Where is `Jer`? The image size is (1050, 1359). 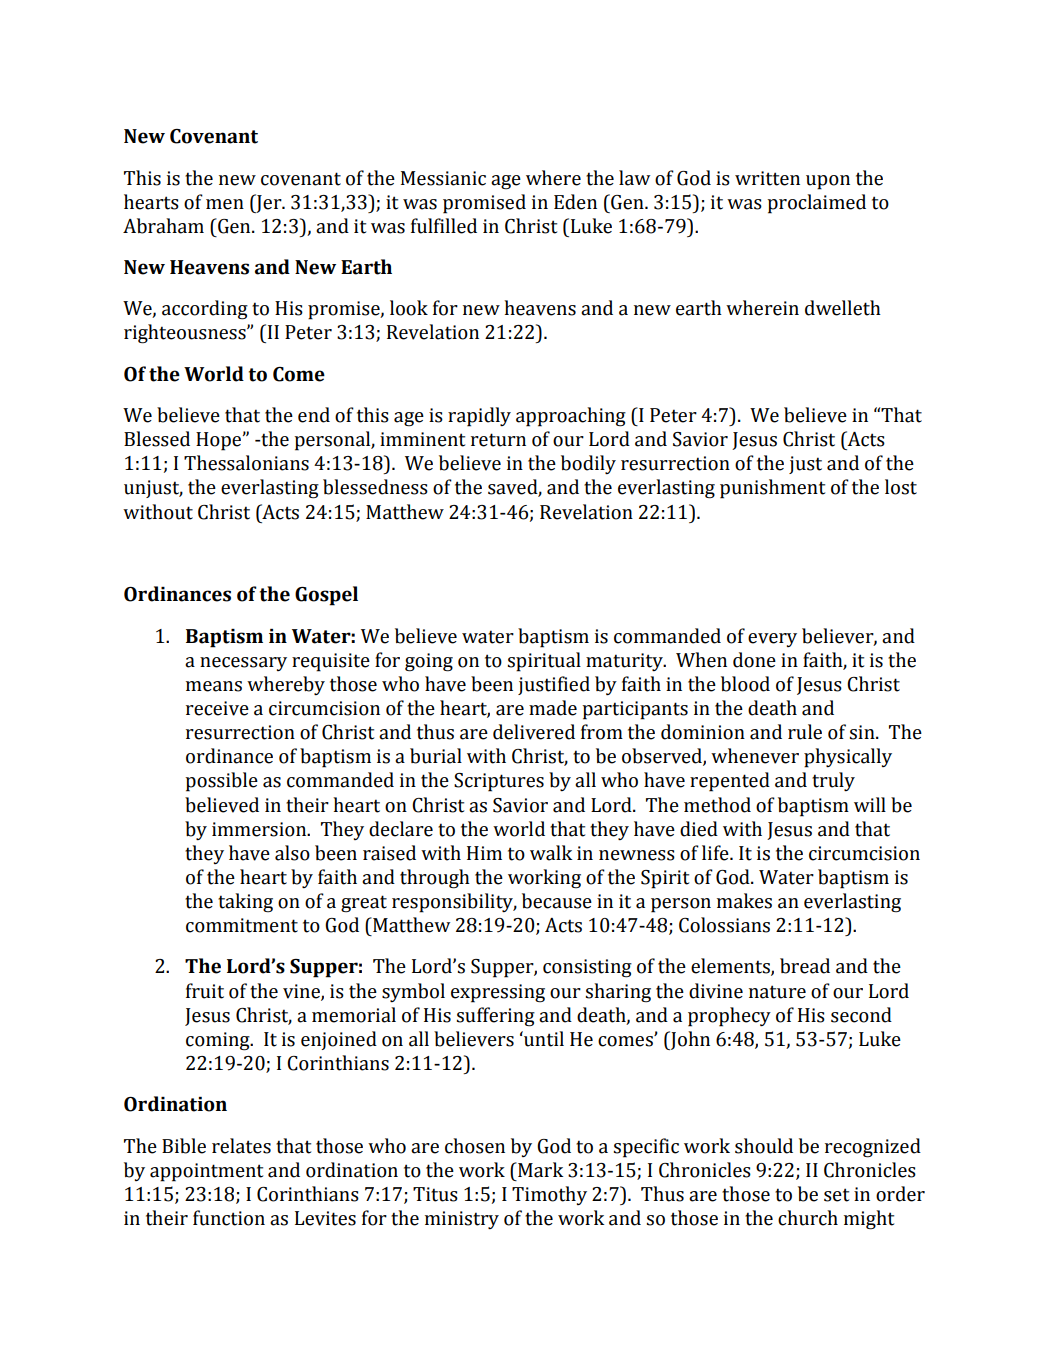 Jer is located at coordinates (269, 203).
